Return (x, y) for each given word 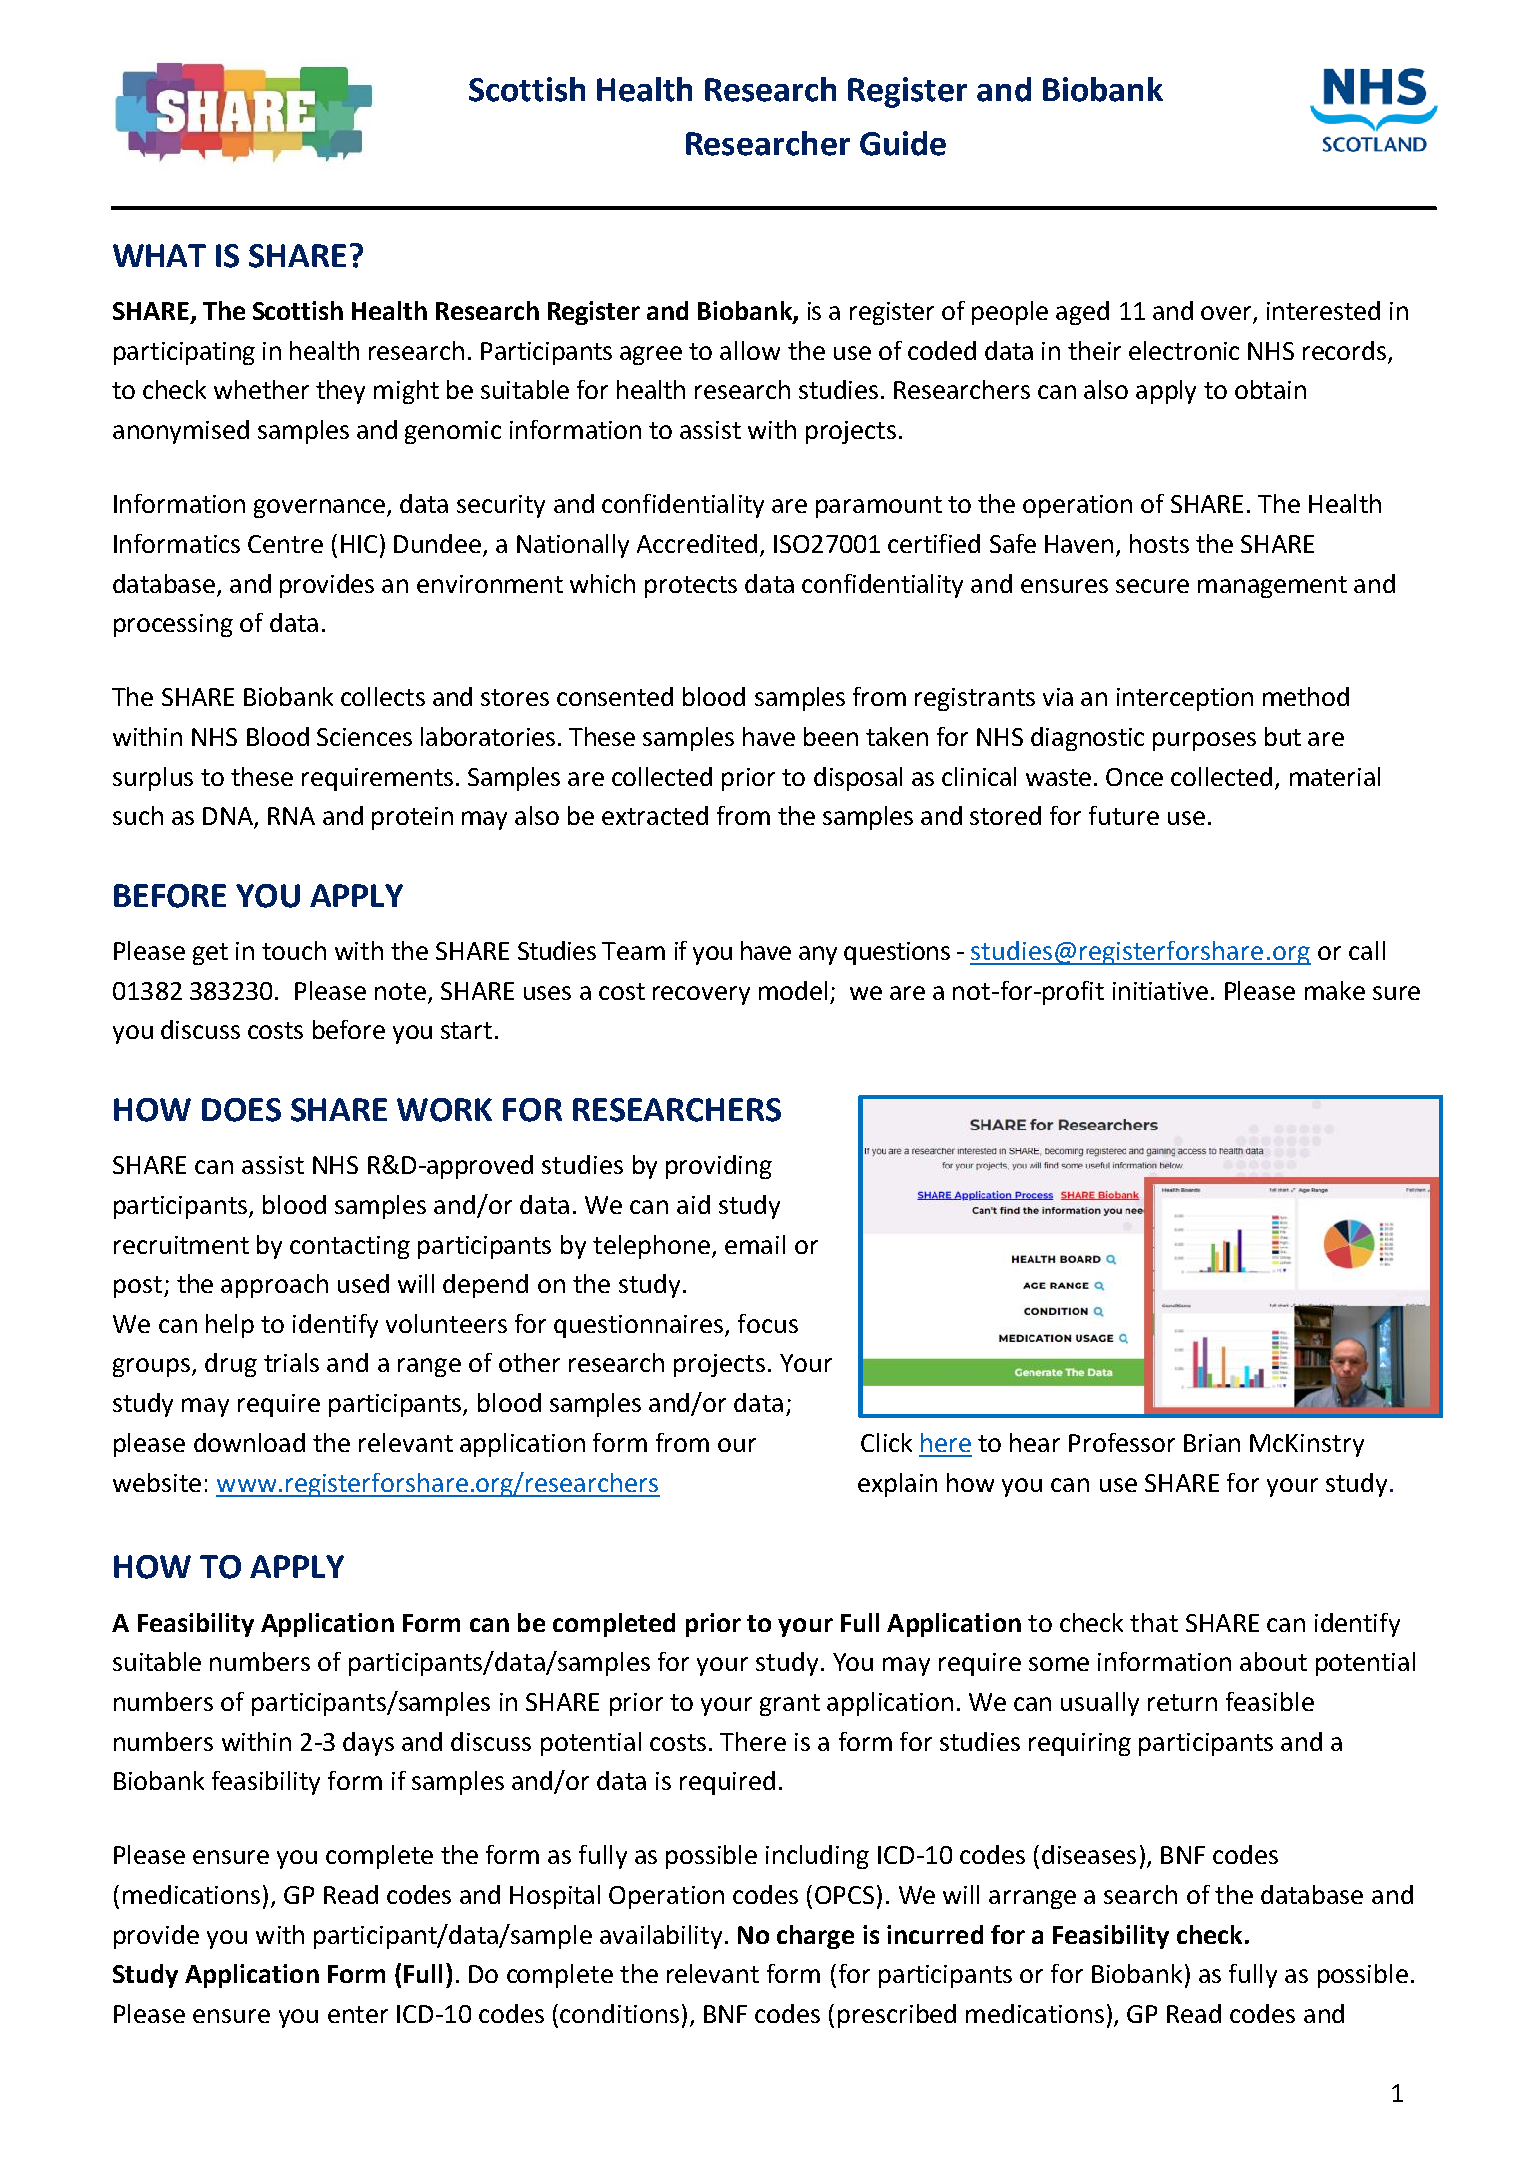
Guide (903, 143)
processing (173, 625)
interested (1323, 310)
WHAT (159, 255)
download (249, 1442)
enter (358, 2014)
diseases (1089, 1854)
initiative (1160, 991)
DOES (241, 1110)
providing (719, 1167)
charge (815, 1937)
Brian (1212, 1443)
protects (691, 587)
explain (897, 1485)
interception (1185, 699)
